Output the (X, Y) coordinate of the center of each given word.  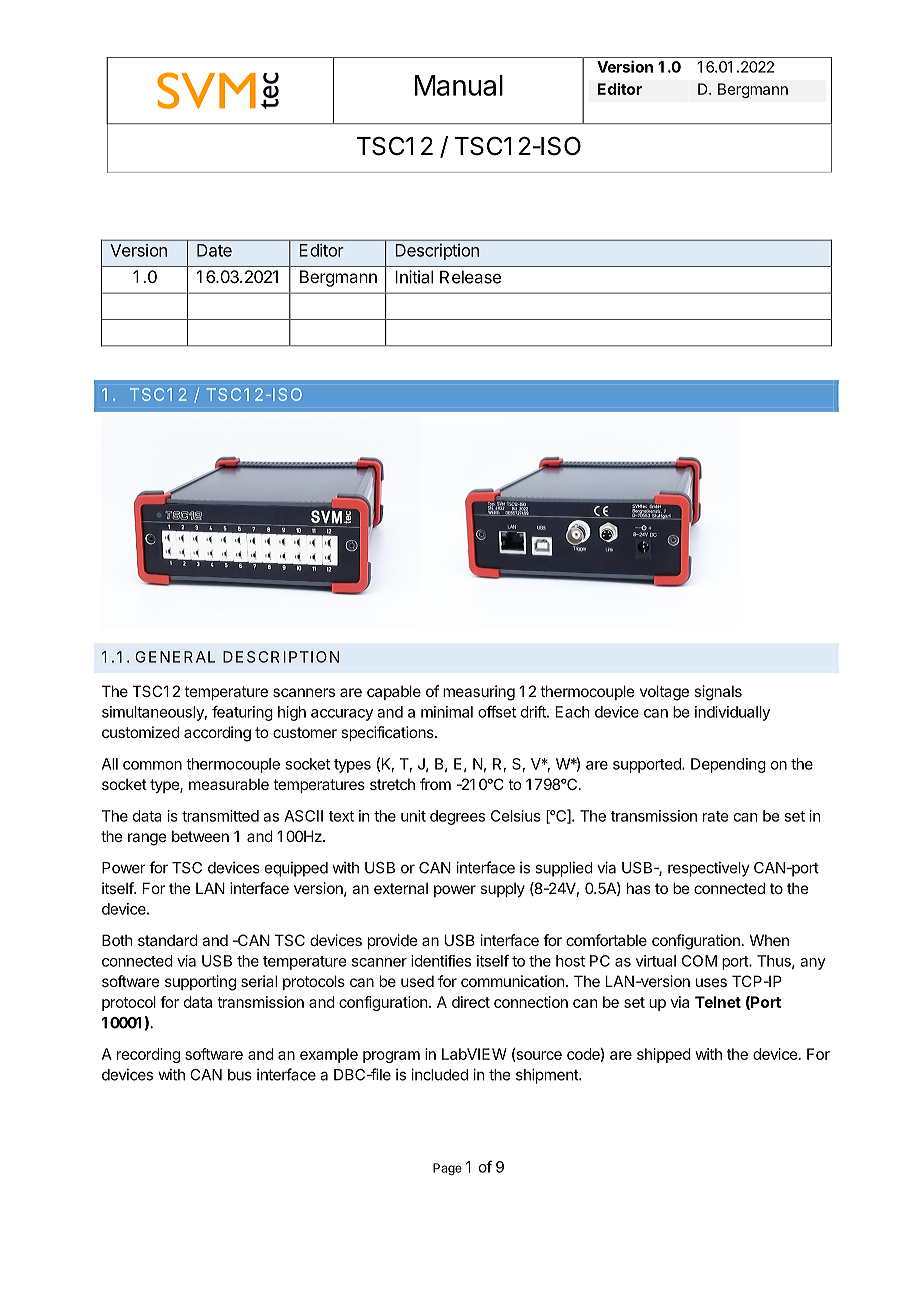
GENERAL (175, 657)
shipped (664, 1055)
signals (718, 693)
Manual (459, 85)
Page (447, 1169)
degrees (457, 817)
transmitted (220, 816)
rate (715, 816)
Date (214, 250)
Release (470, 277)
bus (240, 1075)
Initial (414, 277)
